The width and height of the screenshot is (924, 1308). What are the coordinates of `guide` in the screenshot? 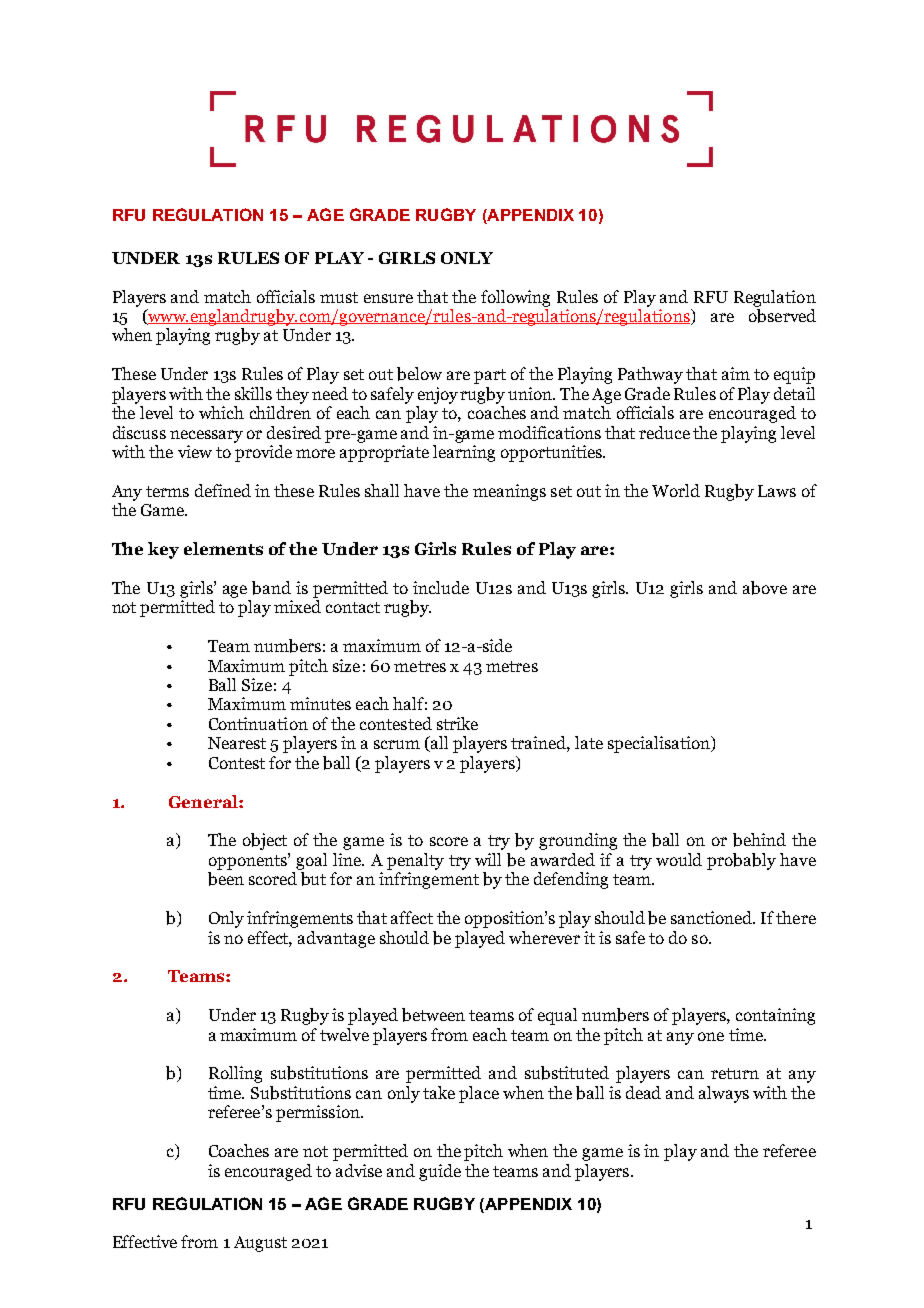 It's located at (440, 1172).
